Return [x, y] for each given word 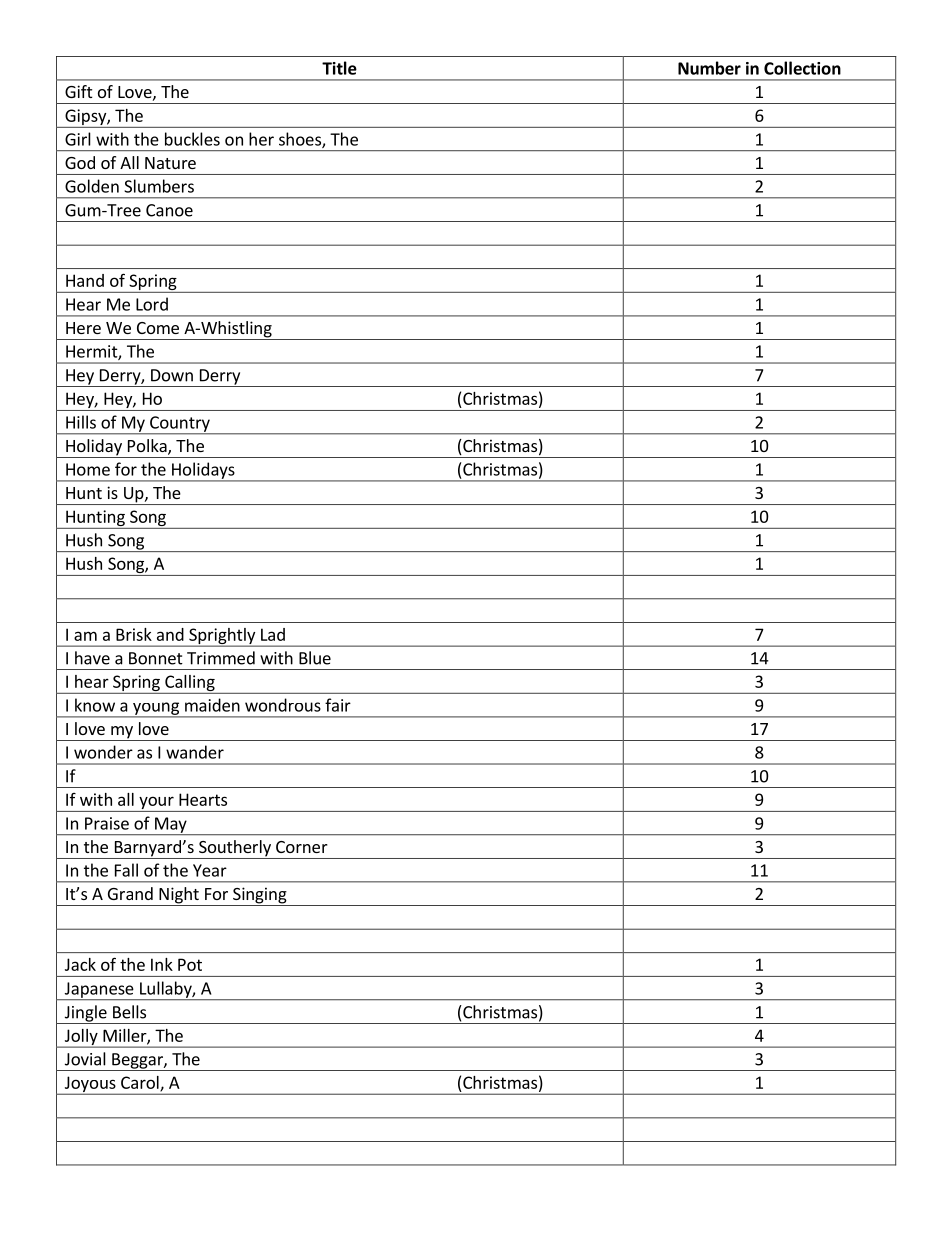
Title [339, 68]
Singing [260, 896]
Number [709, 68]
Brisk [134, 634]
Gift [78, 91]
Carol [141, 1083]
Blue [315, 658]
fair [338, 705]
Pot [190, 964]
